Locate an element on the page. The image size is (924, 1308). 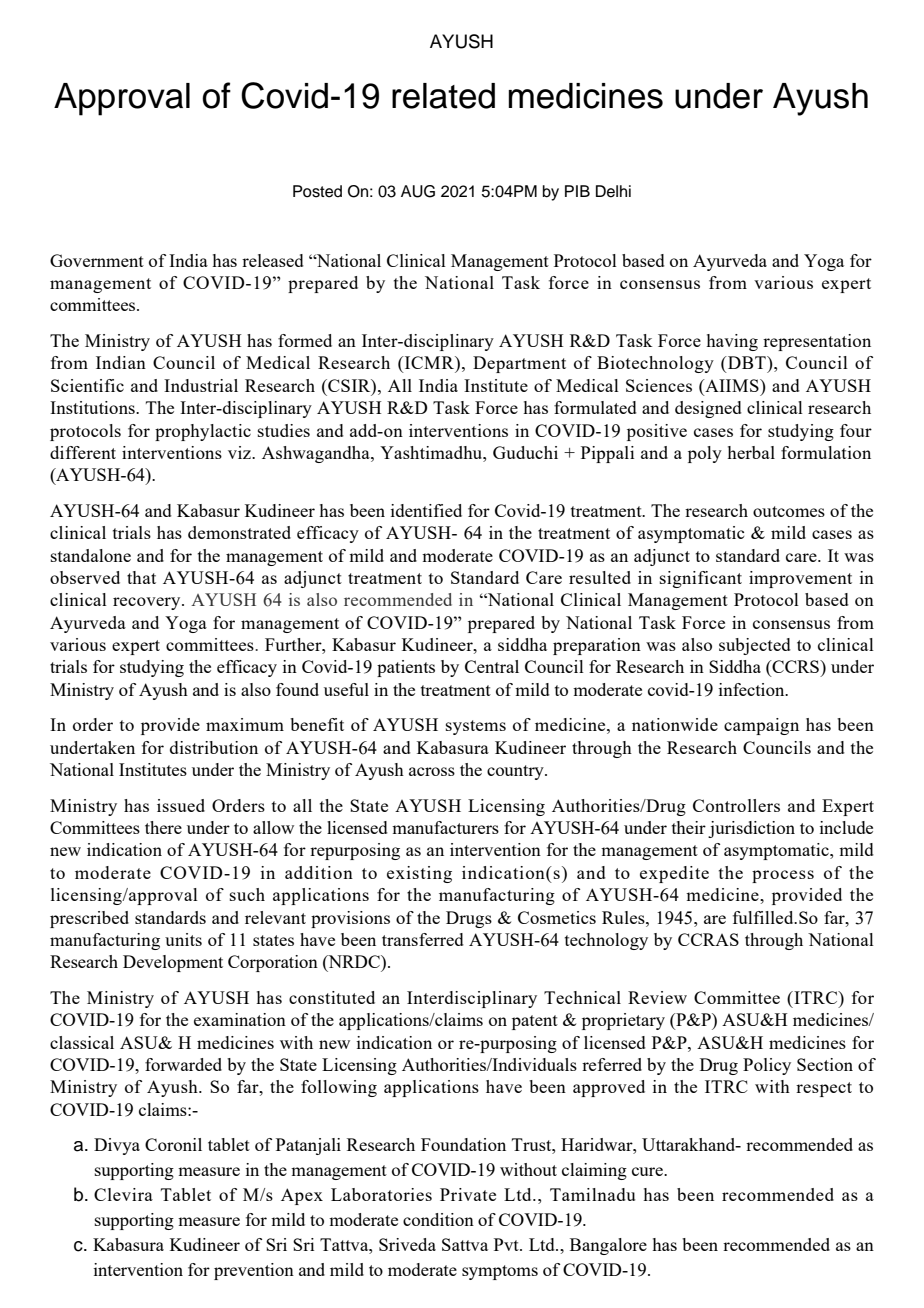
Delhi is located at coordinates (613, 191).
